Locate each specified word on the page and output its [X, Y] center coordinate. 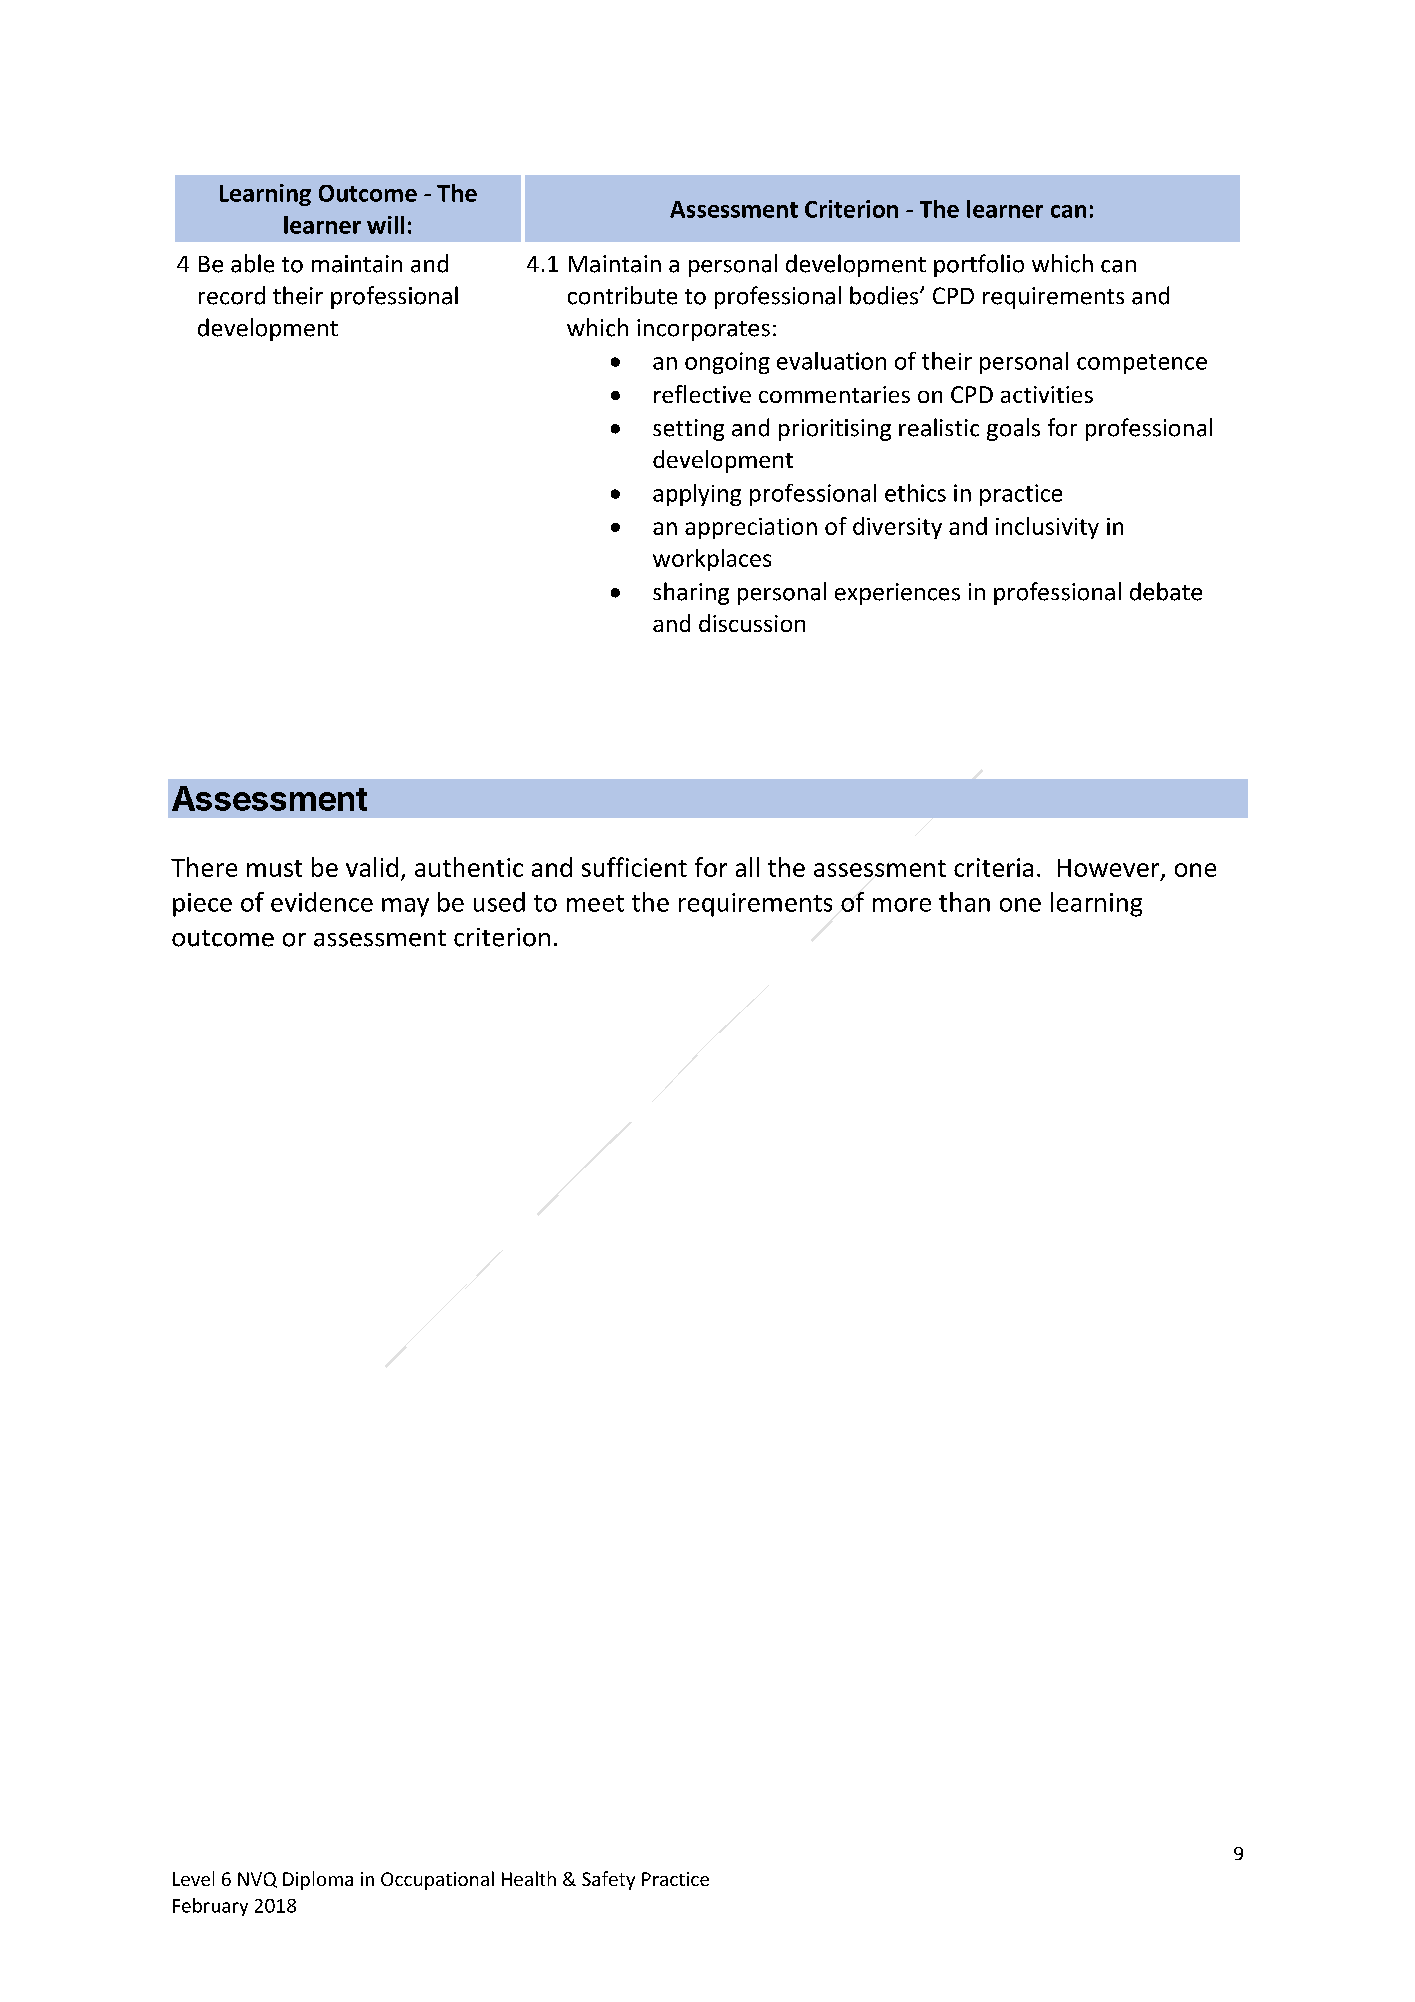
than [964, 902]
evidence [322, 902]
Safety [608, 1880]
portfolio [979, 265]
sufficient [634, 867]
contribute [622, 295]
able [252, 263]
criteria [993, 867]
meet [595, 903]
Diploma [318, 1880]
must [274, 868]
